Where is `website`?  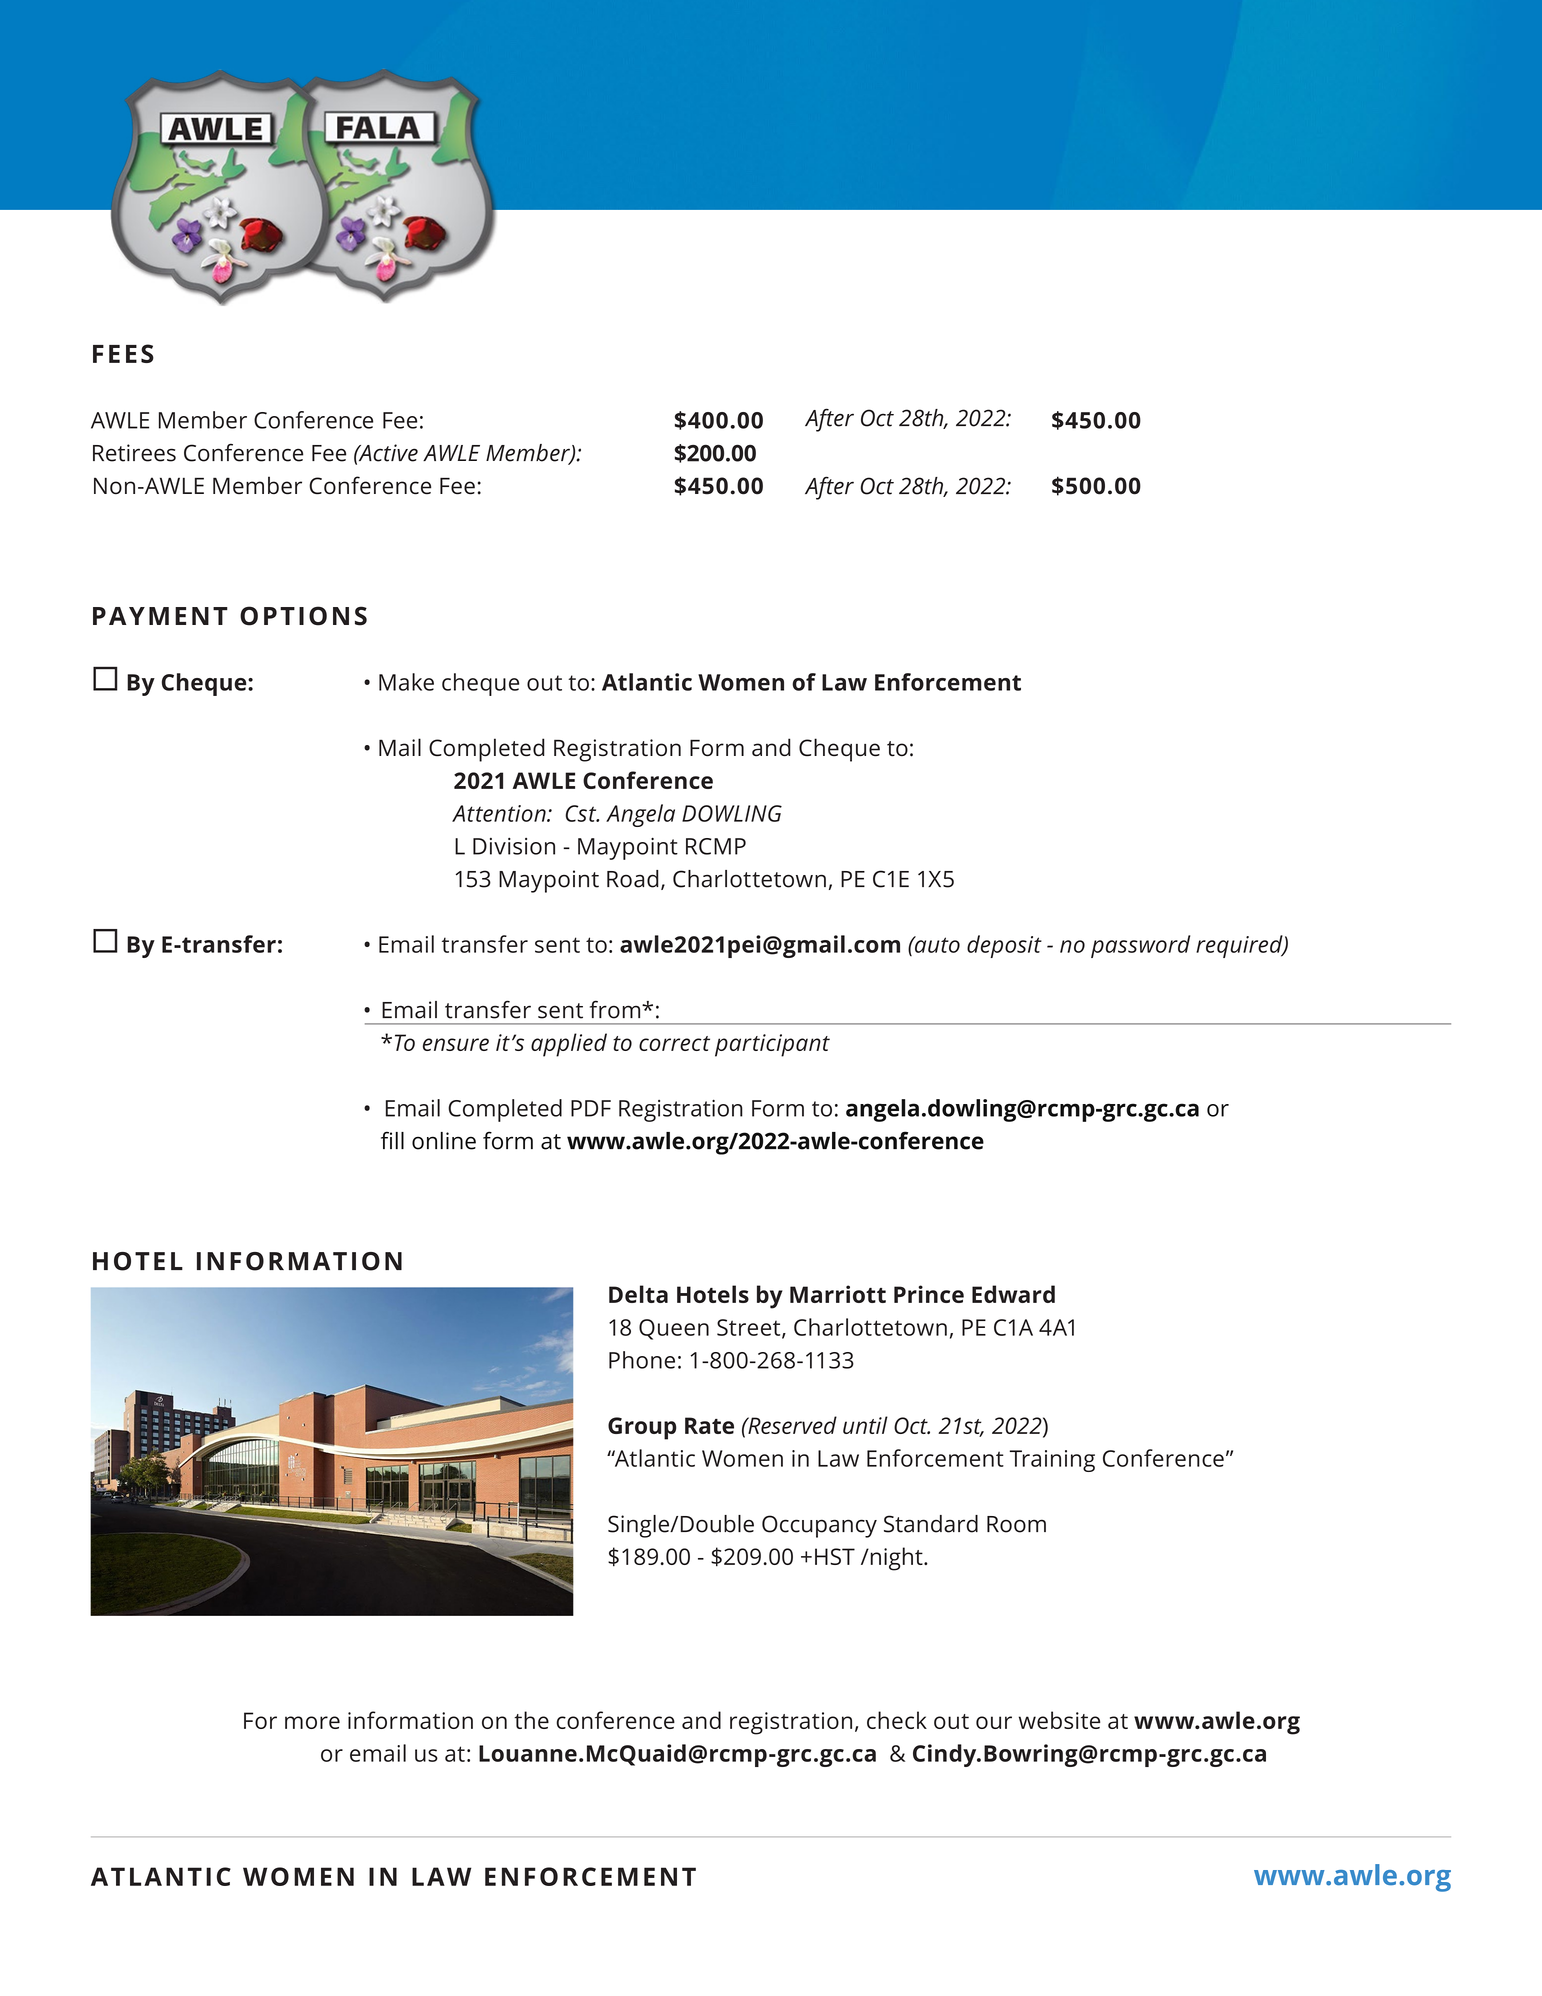
website is located at coordinates (1059, 1720).
